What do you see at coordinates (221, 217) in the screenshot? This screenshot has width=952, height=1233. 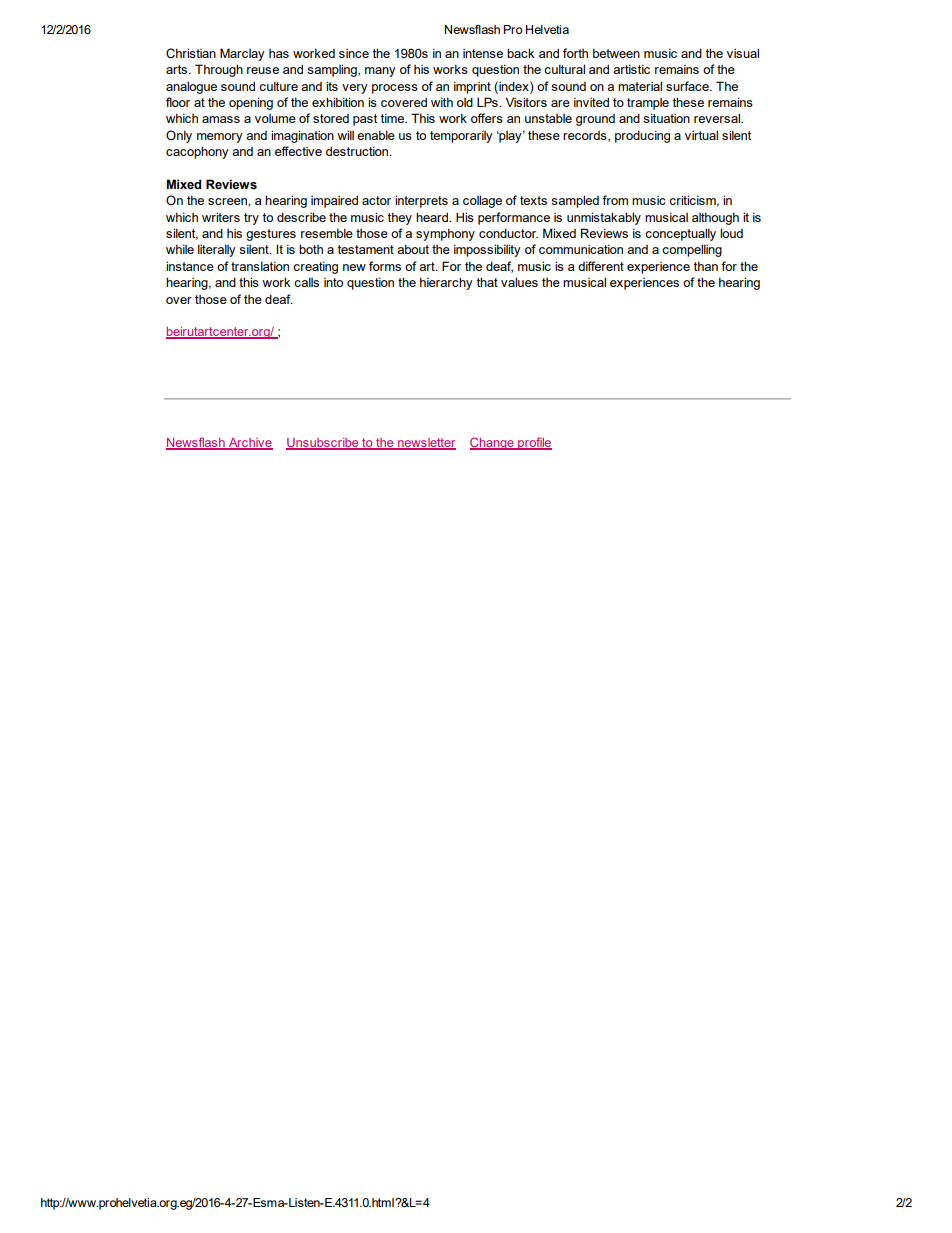 I see `writers` at bounding box center [221, 217].
